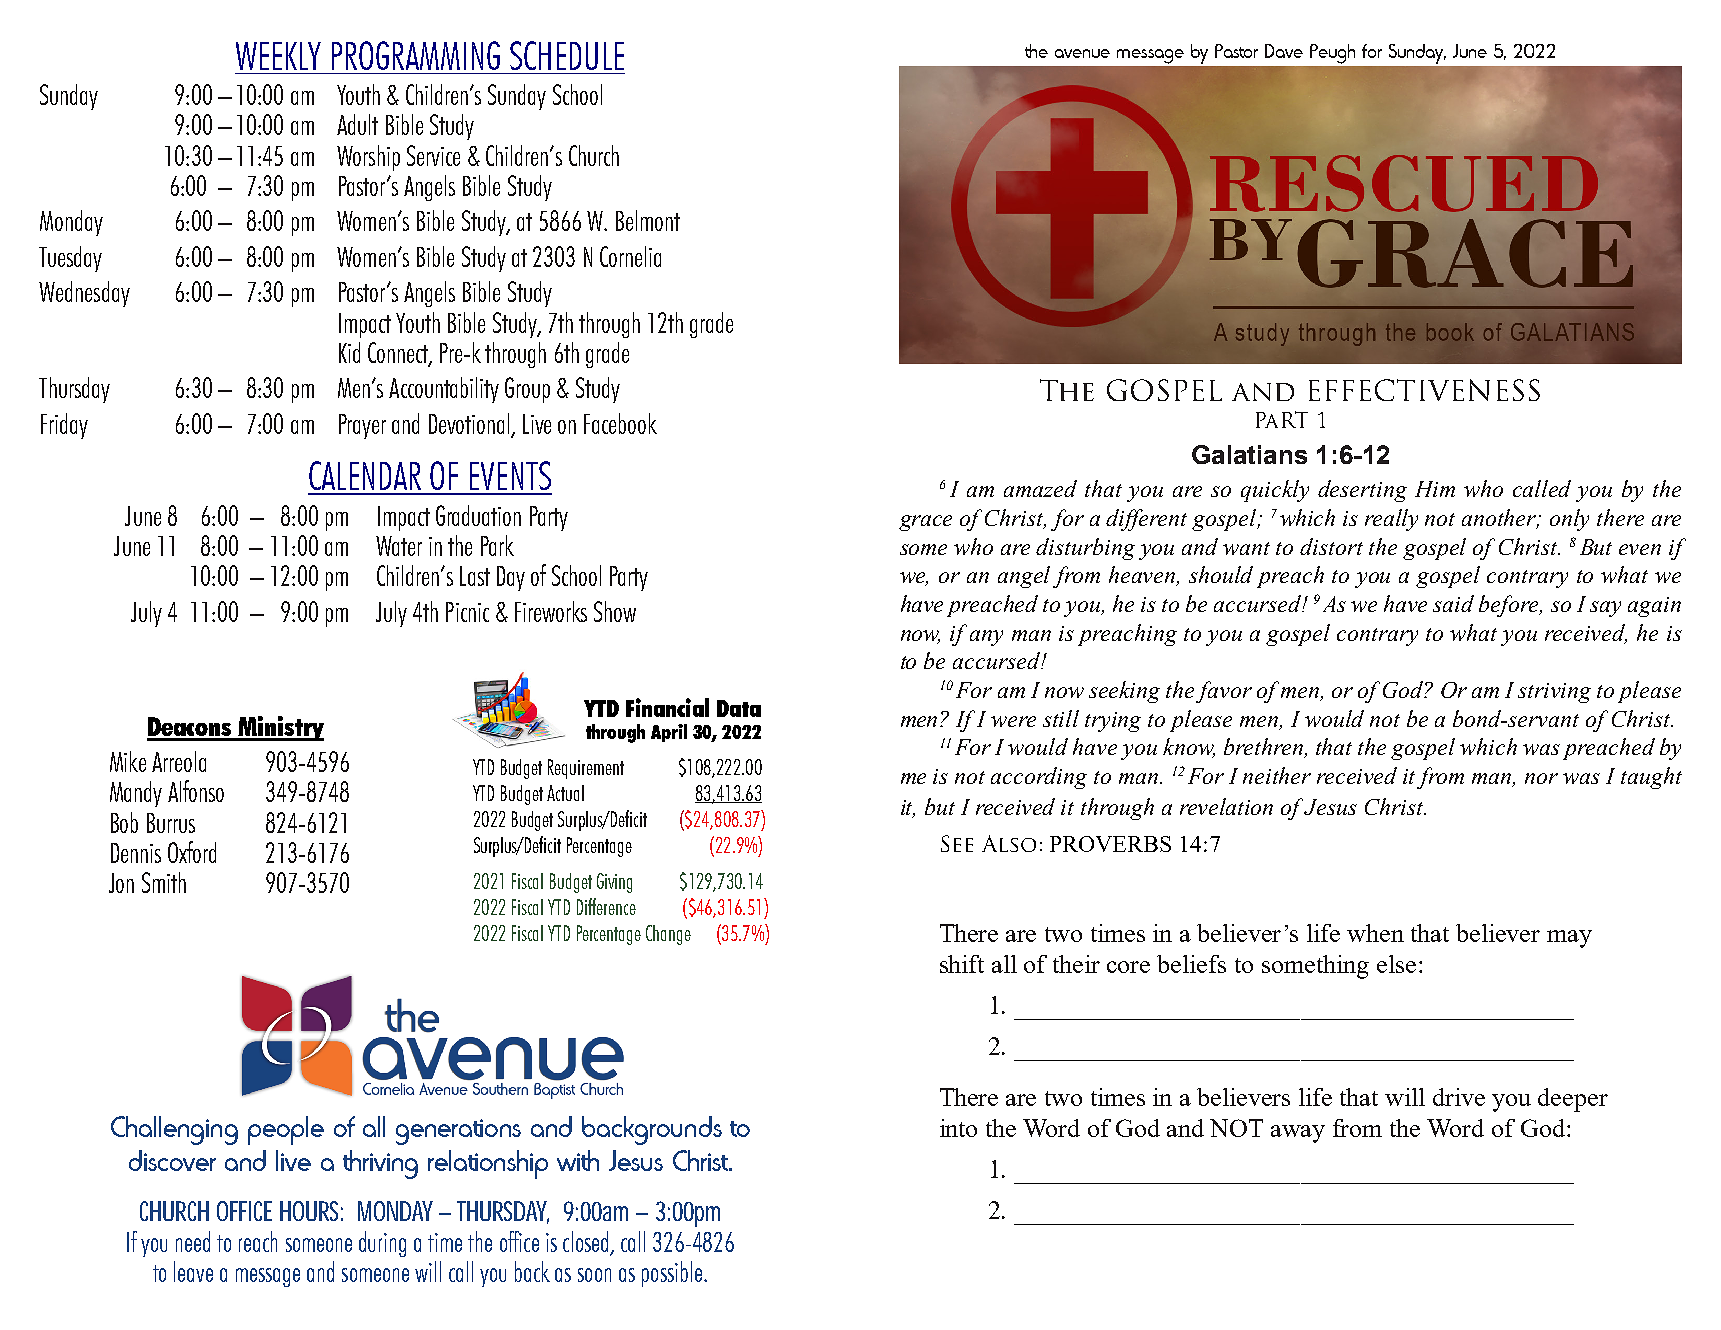 The width and height of the screenshot is (1721, 1330). I want to click on Smith, so click(164, 882).
